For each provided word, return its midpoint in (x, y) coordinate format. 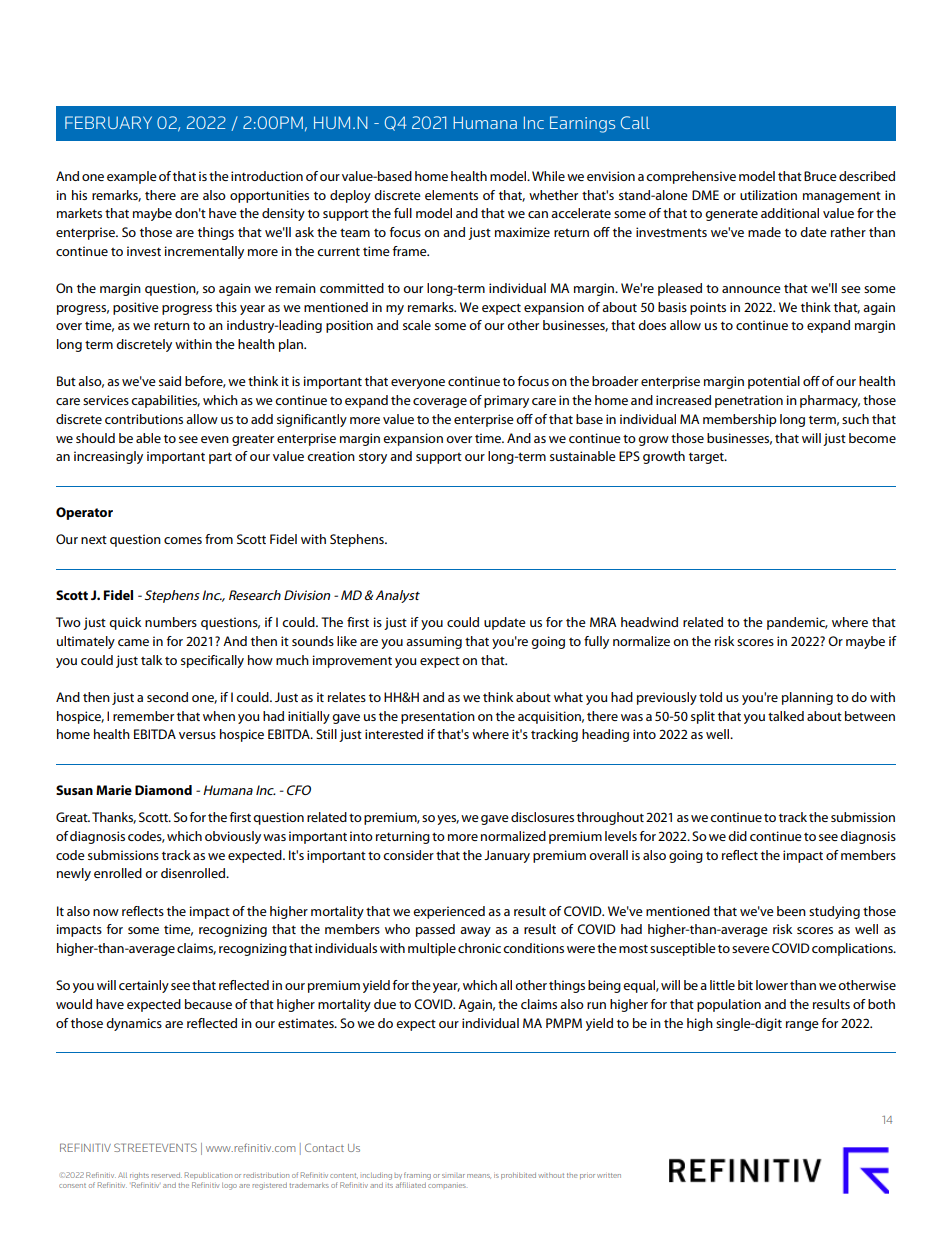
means (479, 1176)
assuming (434, 642)
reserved (167, 1175)
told (710, 697)
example (132, 177)
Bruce (820, 176)
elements (451, 195)
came (133, 642)
